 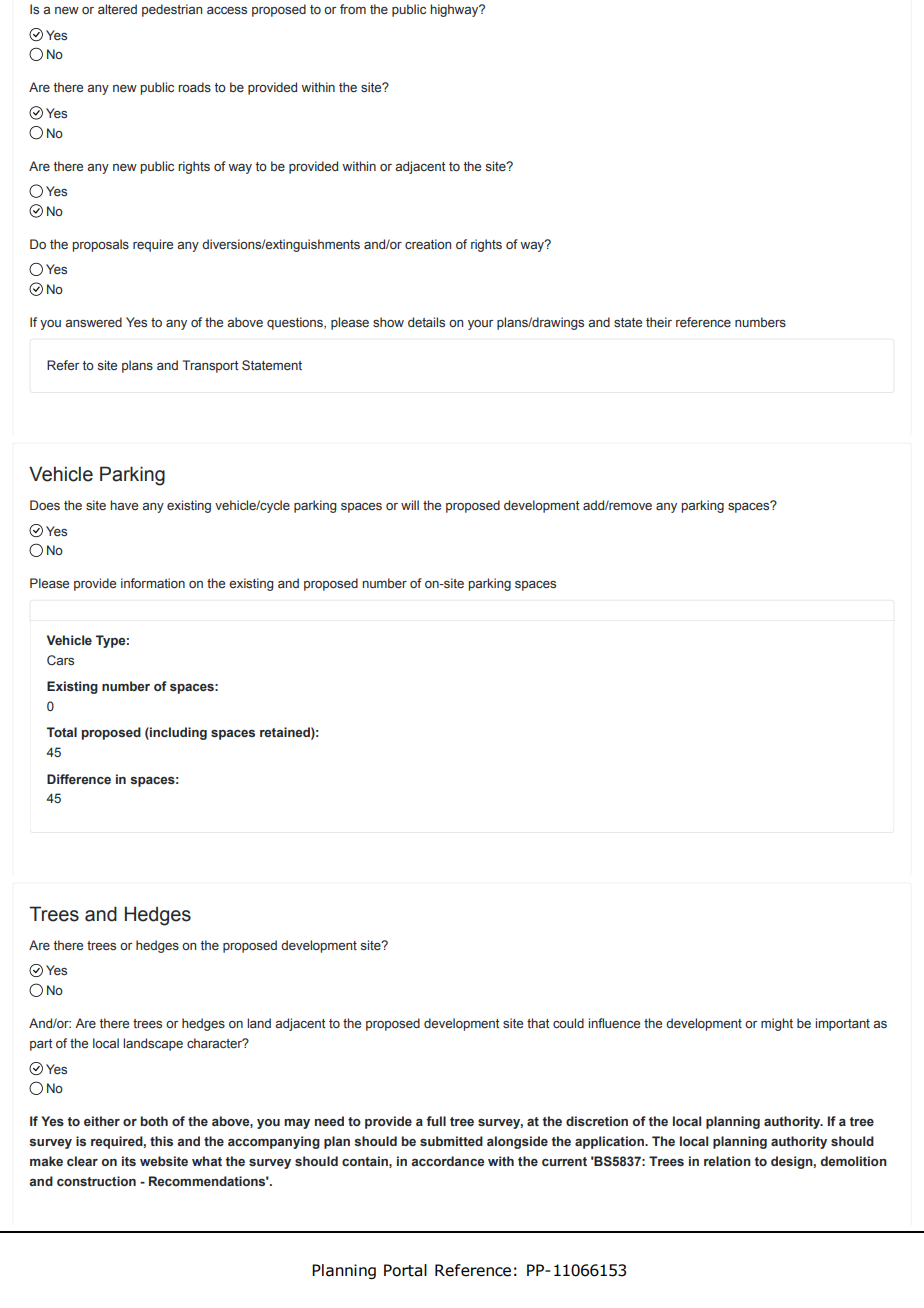 I want to click on altered, so click(x=117, y=9).
